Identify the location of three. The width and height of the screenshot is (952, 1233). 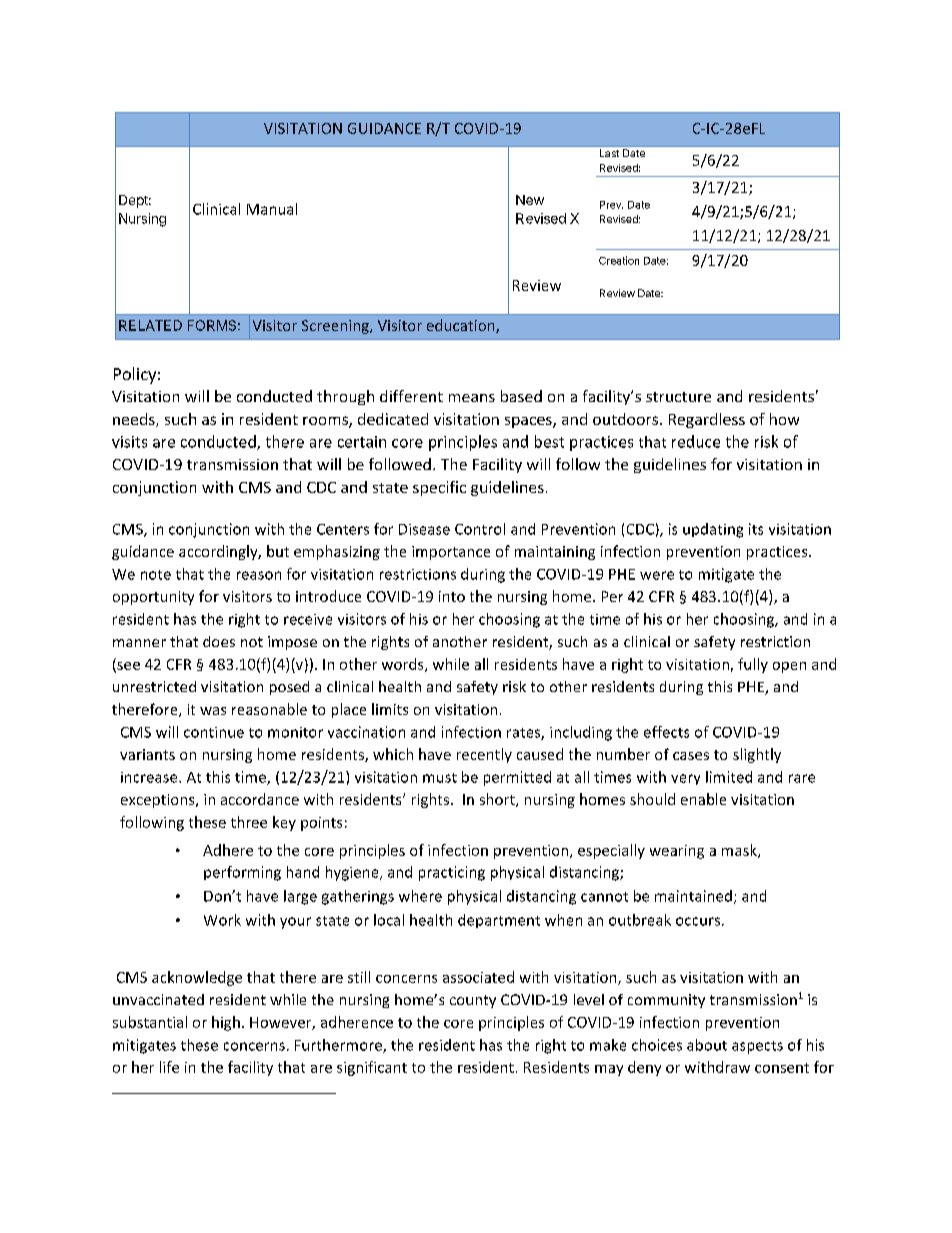
(249, 822).
